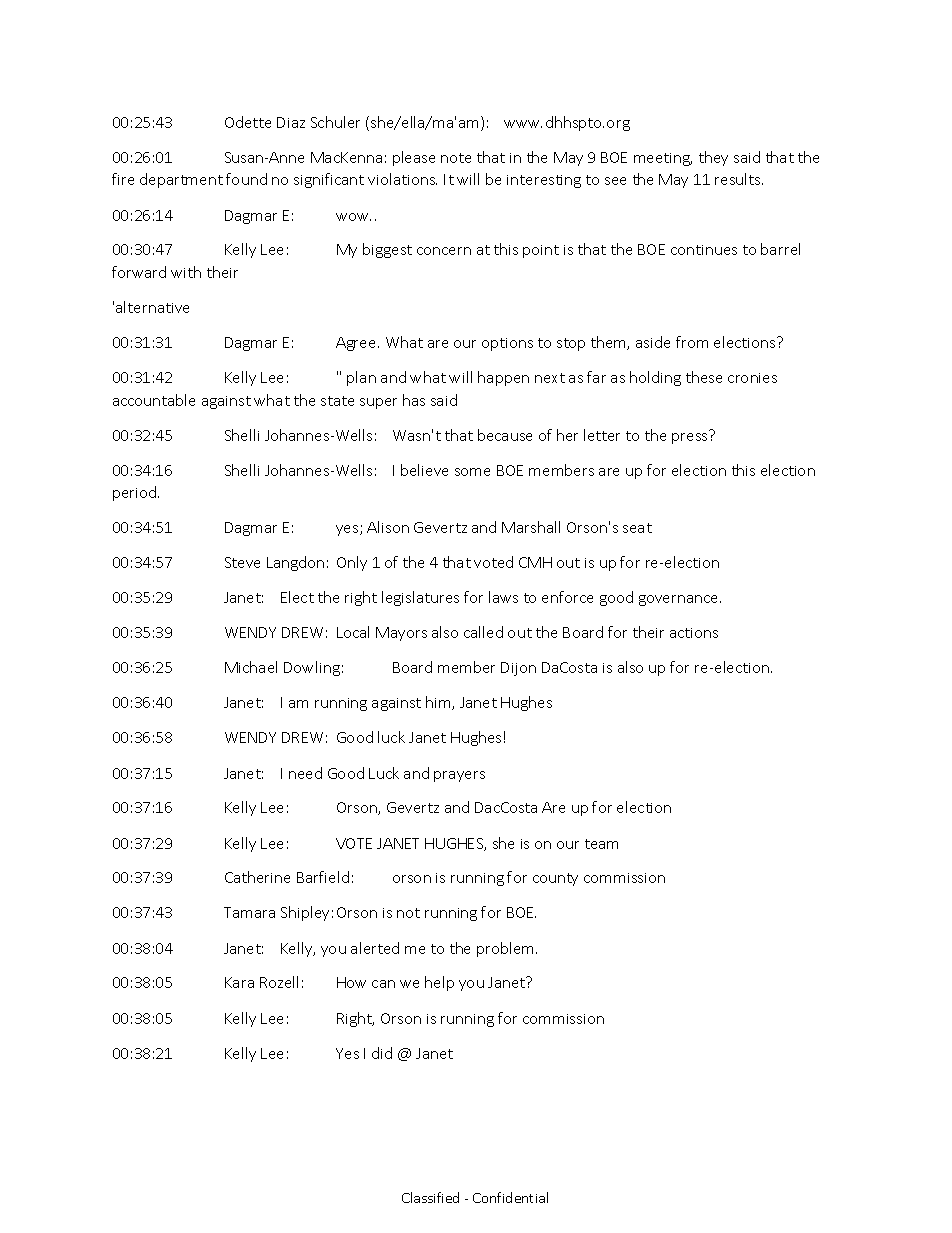  I want to click on actions, so click(694, 633).
